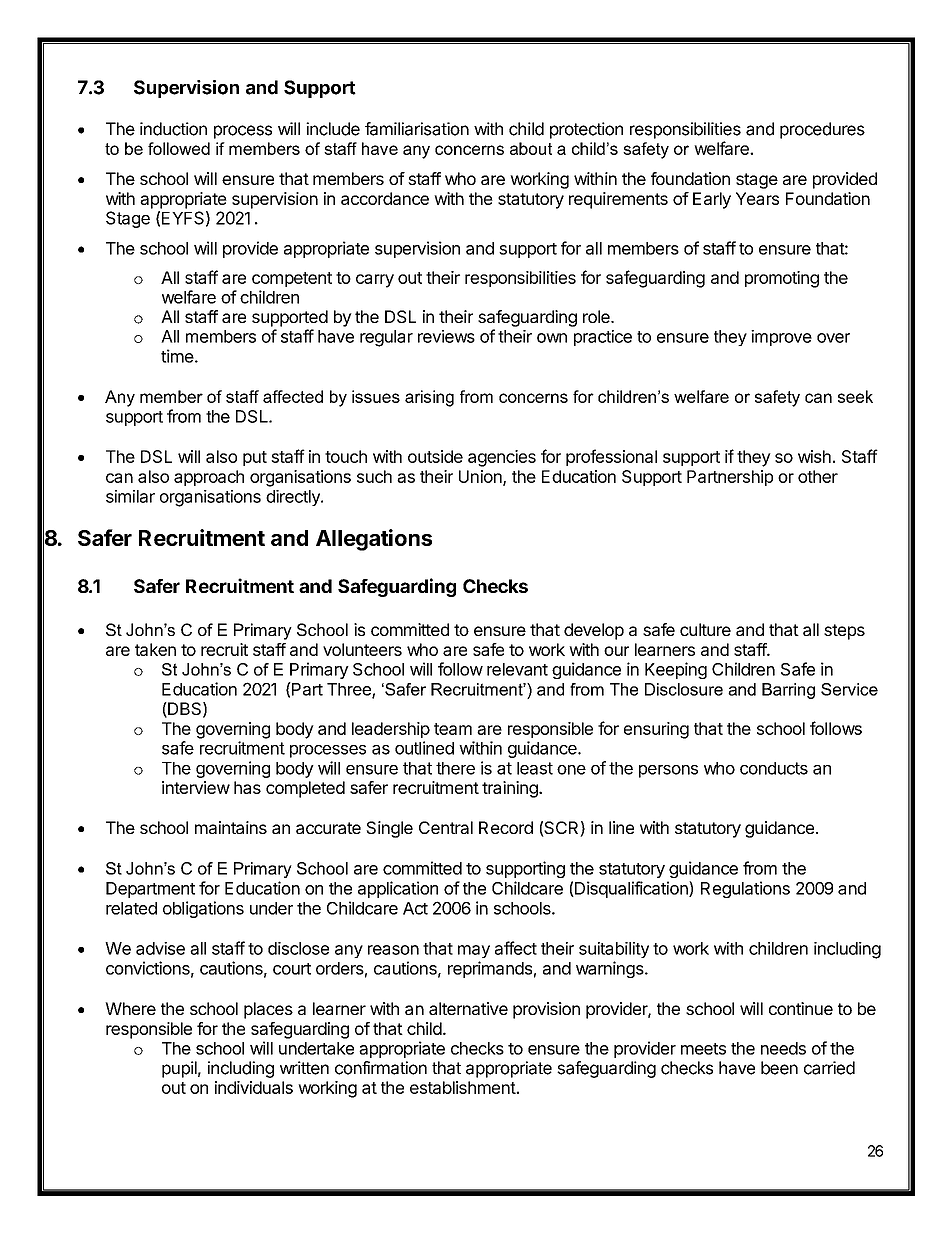 The height and width of the screenshot is (1233, 952). What do you see at coordinates (231, 827) in the screenshot?
I see `maintains` at bounding box center [231, 827].
